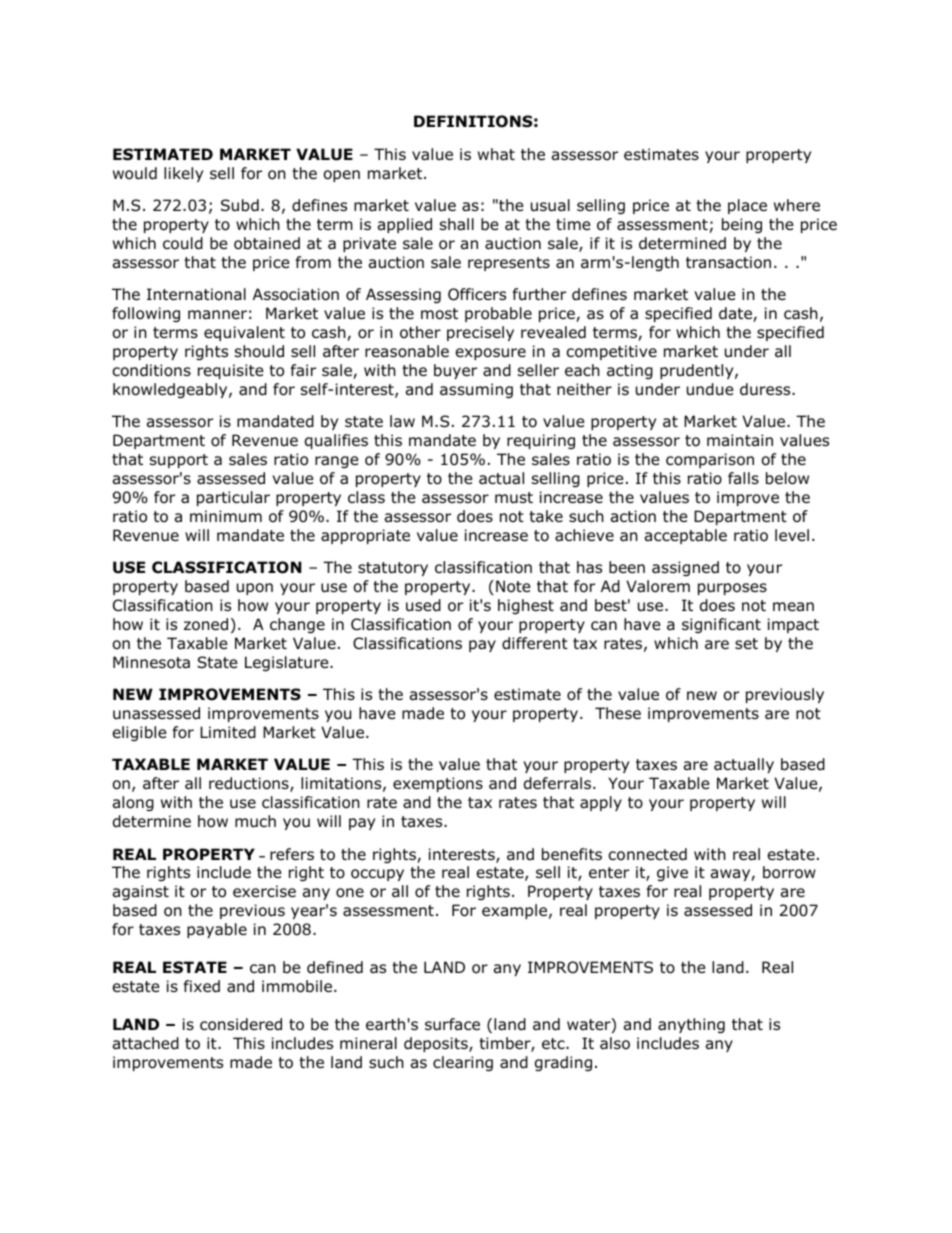  What do you see at coordinates (206, 624) in the screenshot?
I see `zoned` at bounding box center [206, 624].
